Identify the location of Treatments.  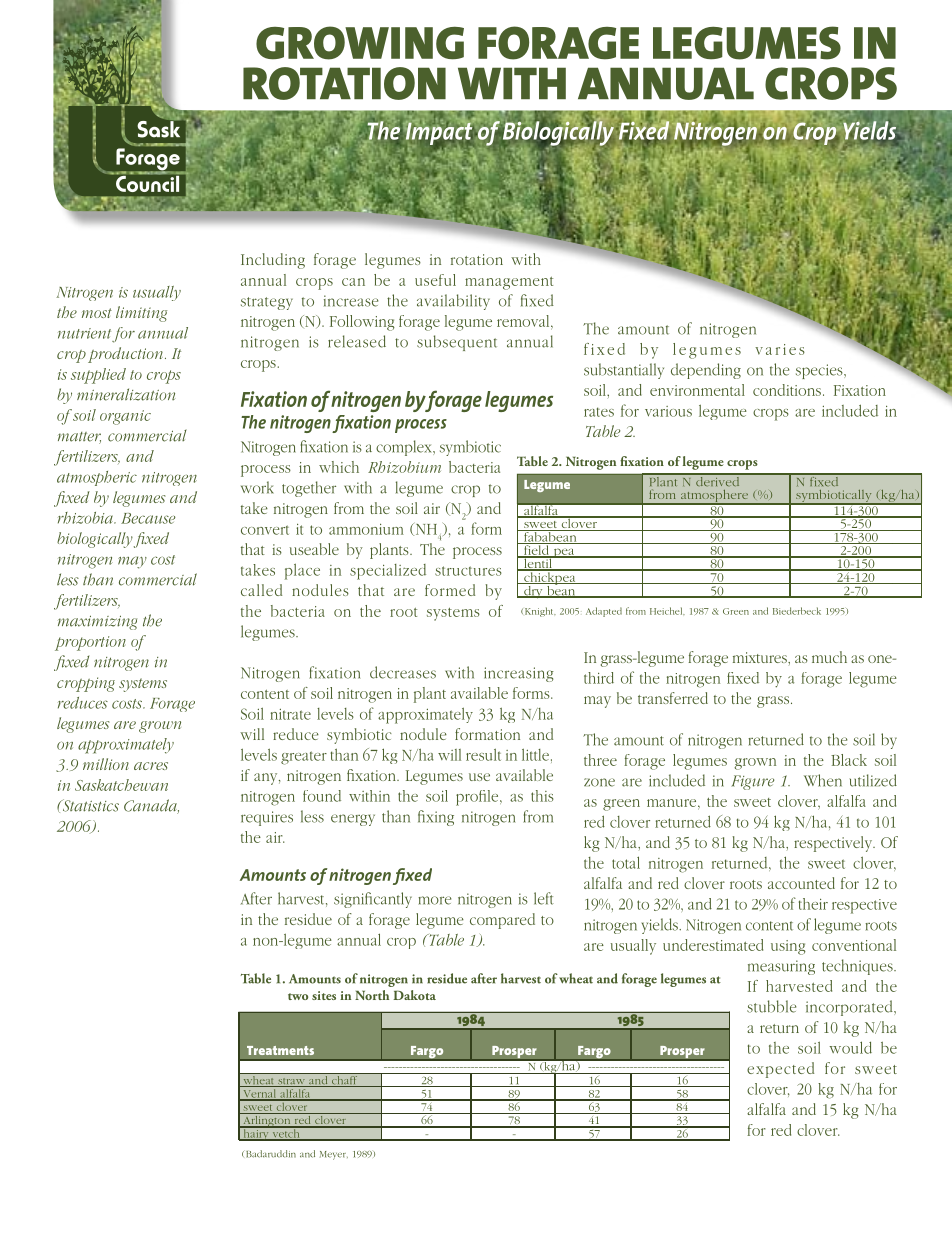
(280, 1050).
